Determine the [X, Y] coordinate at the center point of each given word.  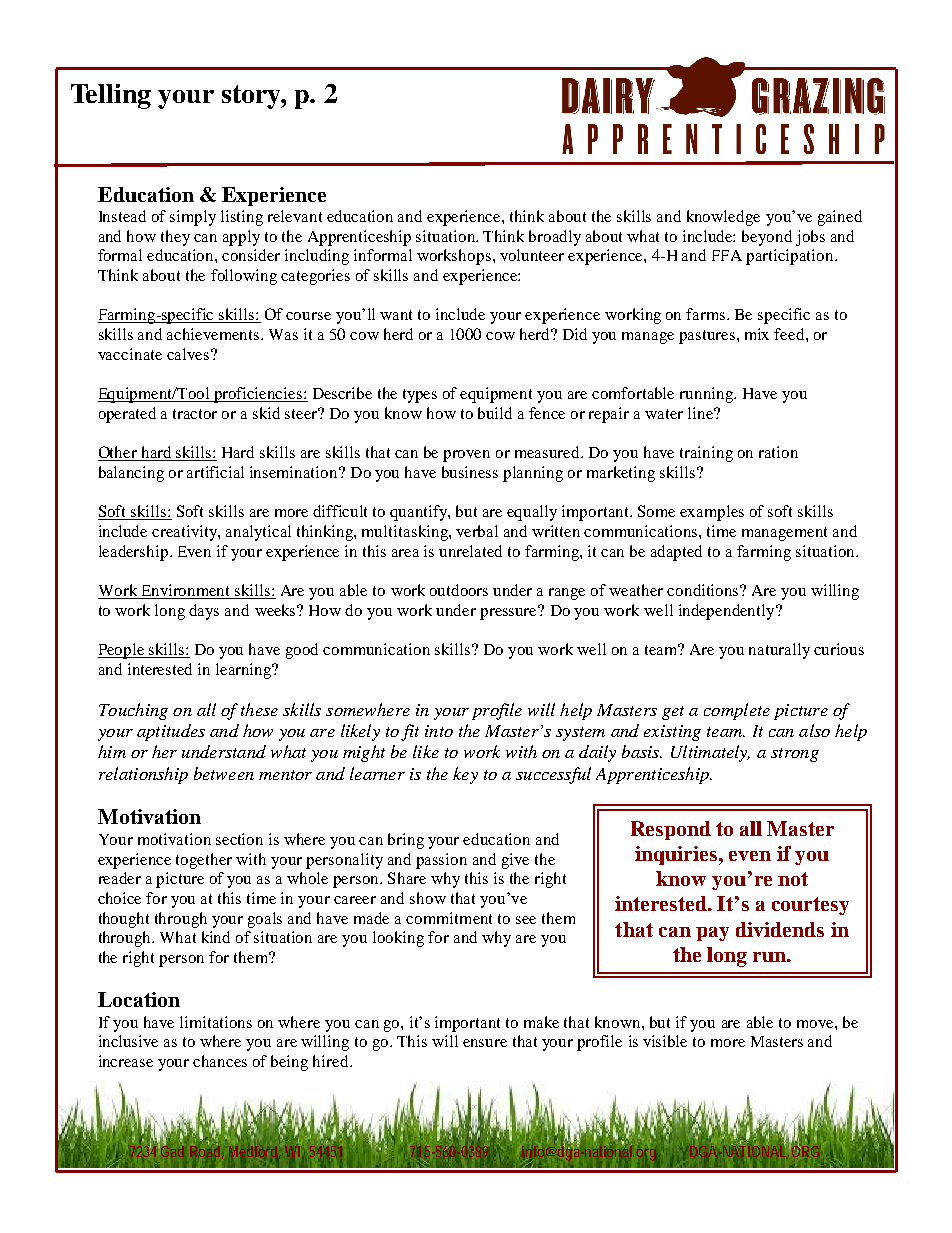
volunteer [532, 255]
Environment [186, 591]
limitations [216, 1022]
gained [840, 218]
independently [728, 612]
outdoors [459, 590]
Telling [111, 96]
